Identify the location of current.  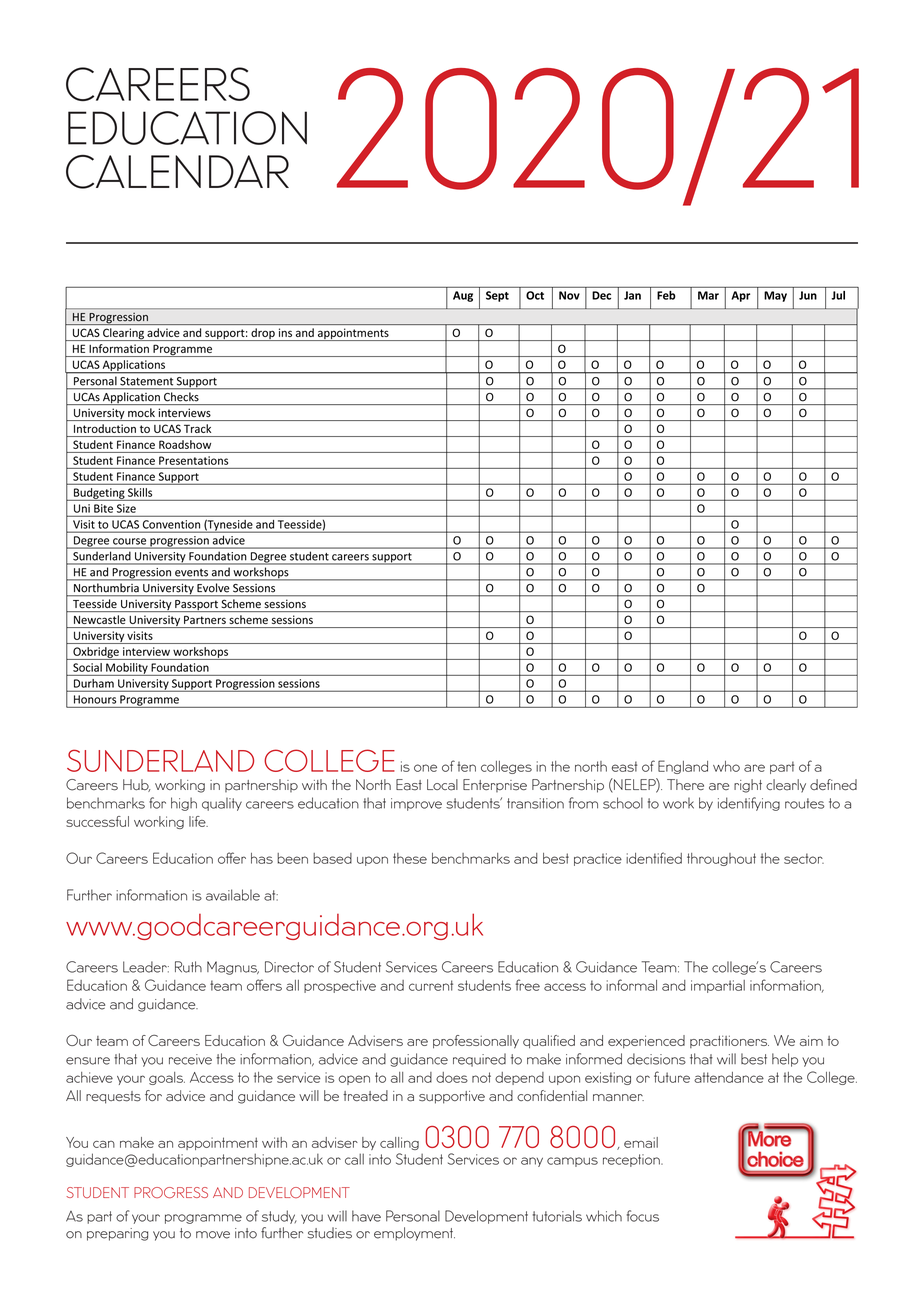
(431, 985).
